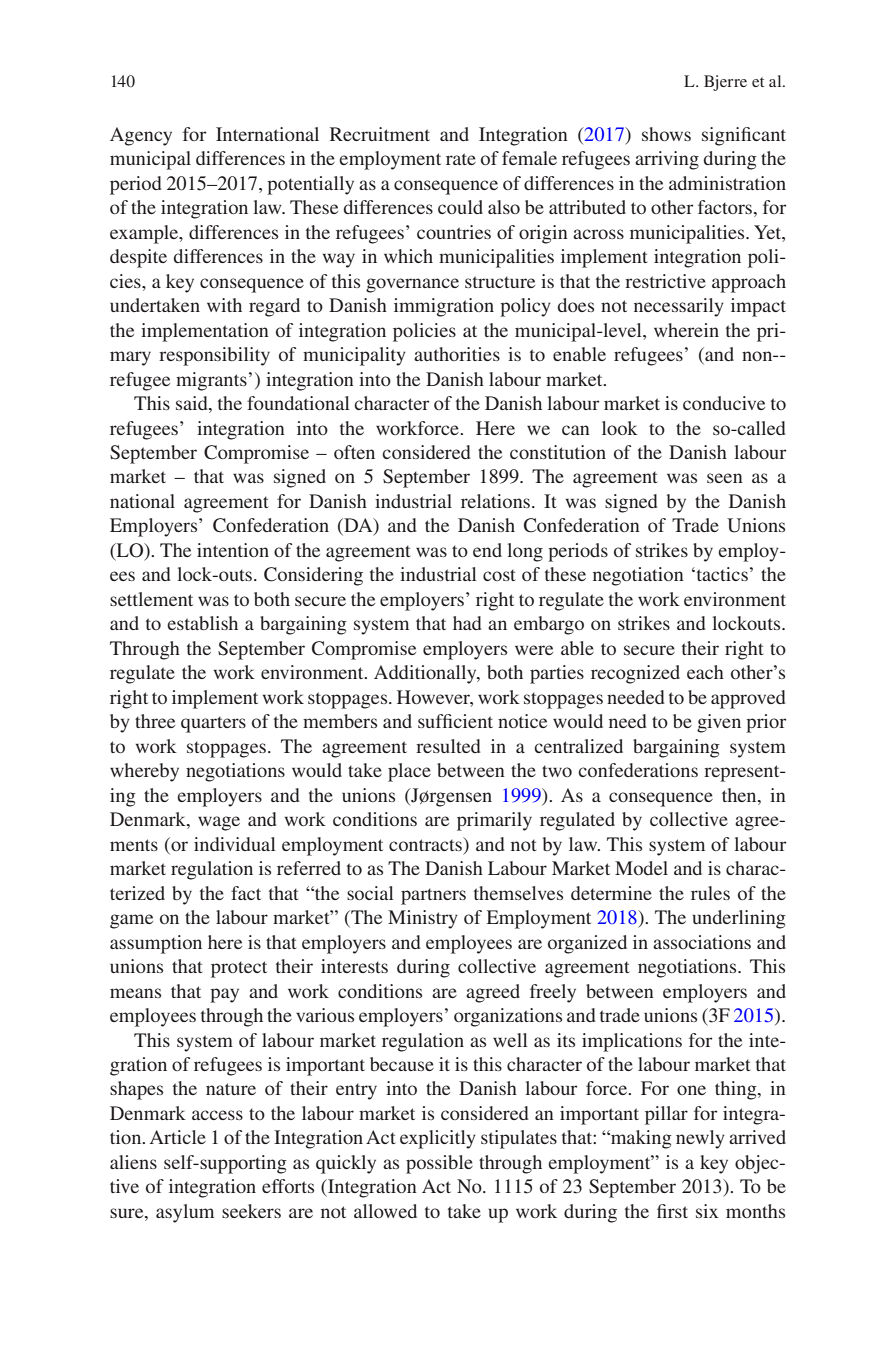 The height and width of the image is (1359, 896). Describe the element at coordinates (185, 1213) in the image. I see `asylum` at that location.
